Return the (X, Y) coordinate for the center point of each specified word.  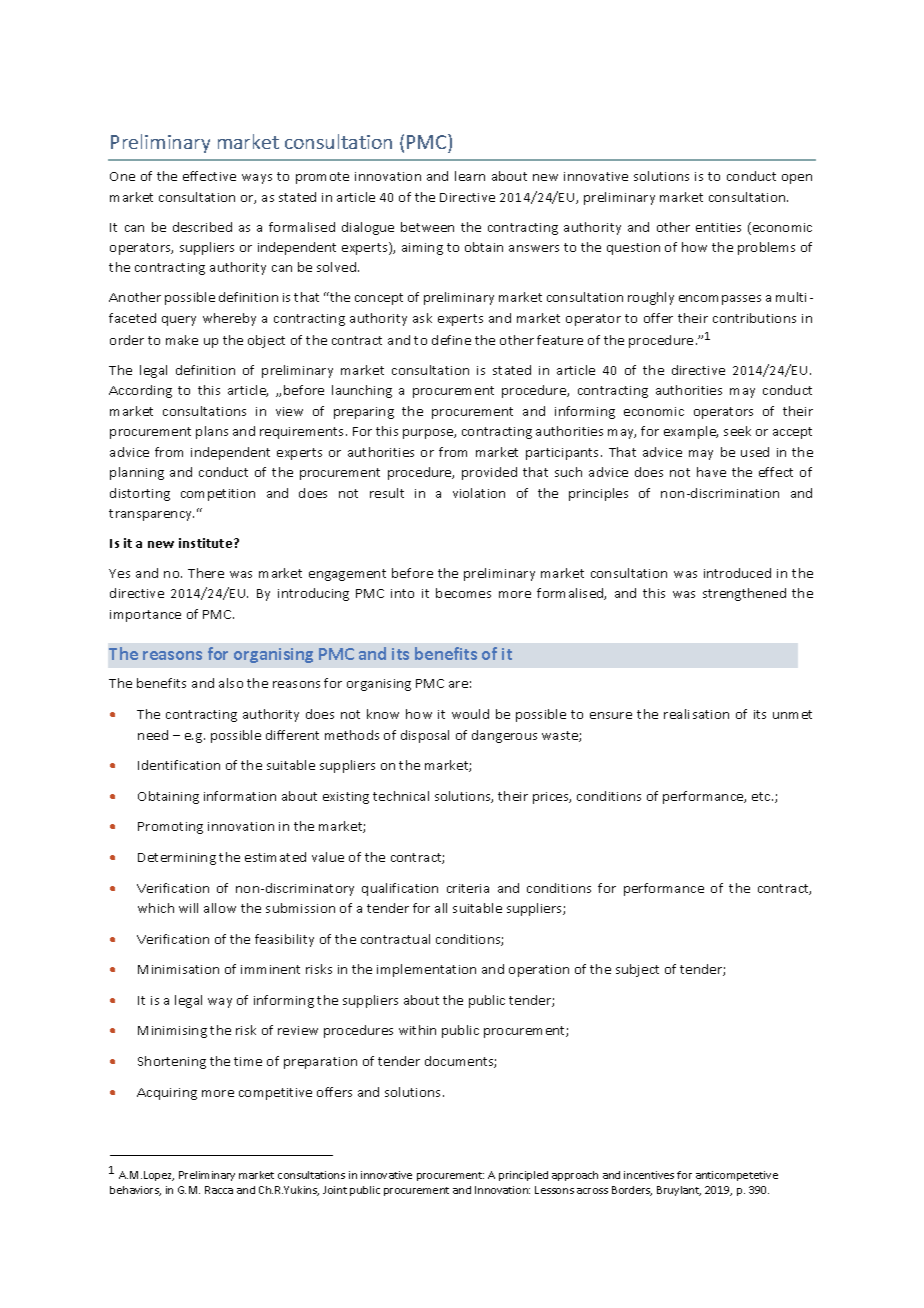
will (188, 908)
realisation (696, 714)
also (231, 683)
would (470, 714)
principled (523, 1176)
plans (212, 432)
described (202, 227)
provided (489, 473)
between (427, 227)
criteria (468, 888)
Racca (219, 1190)
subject (637, 970)
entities (718, 227)
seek (737, 431)
